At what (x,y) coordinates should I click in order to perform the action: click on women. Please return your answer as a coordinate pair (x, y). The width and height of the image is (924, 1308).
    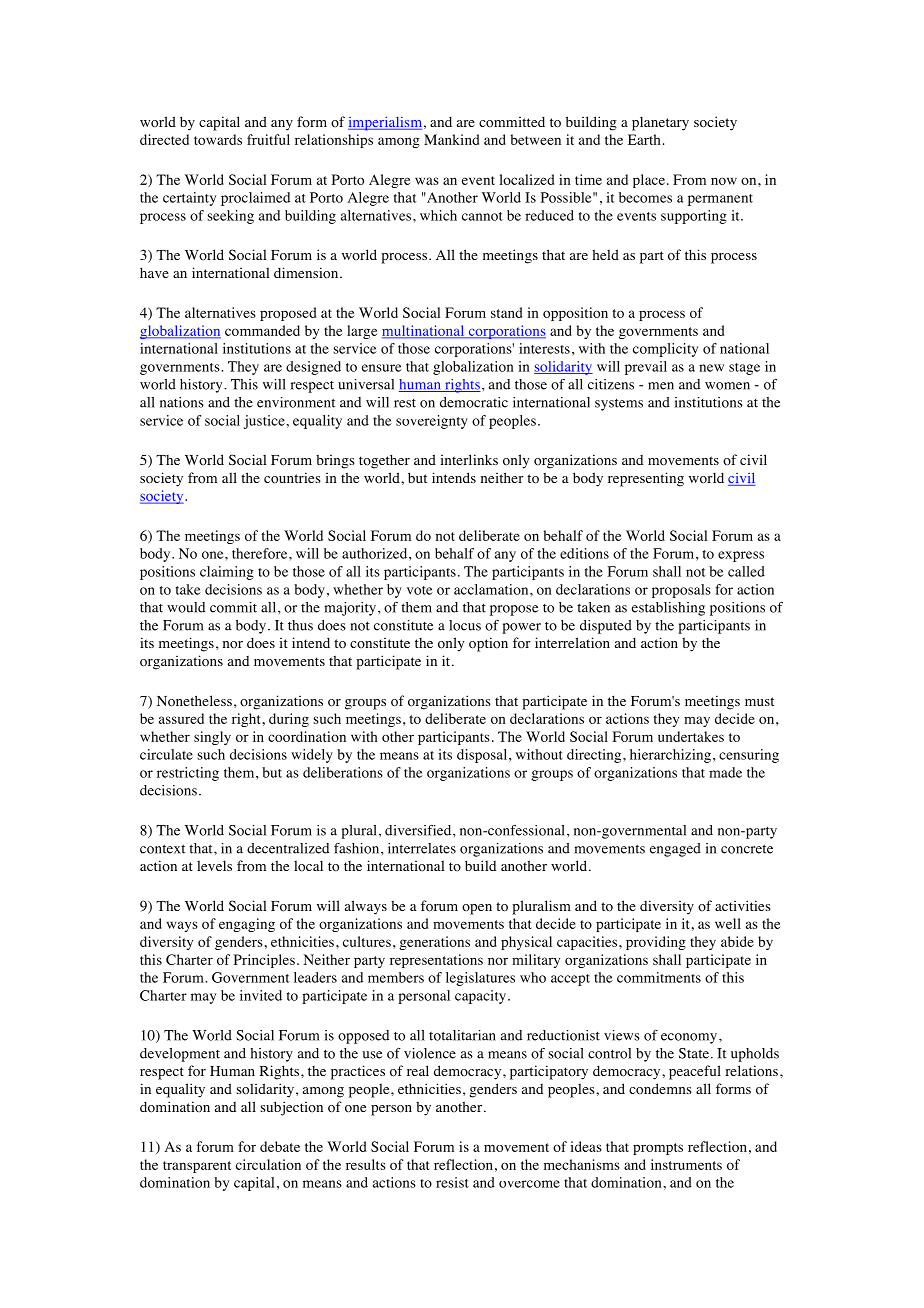
    Looking at the image, I should click on (727, 386).
